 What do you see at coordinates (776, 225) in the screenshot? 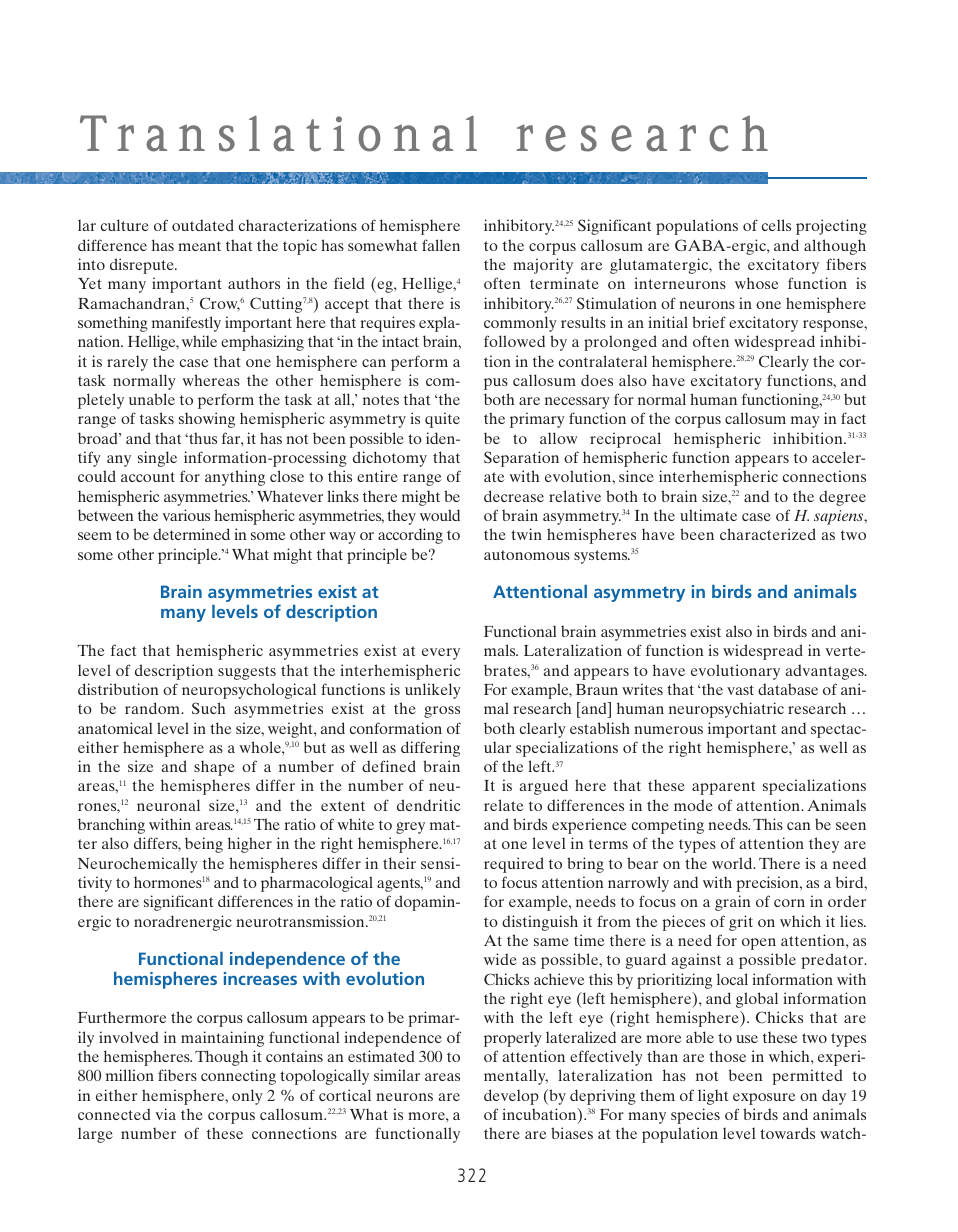
I see `cells` at bounding box center [776, 225].
